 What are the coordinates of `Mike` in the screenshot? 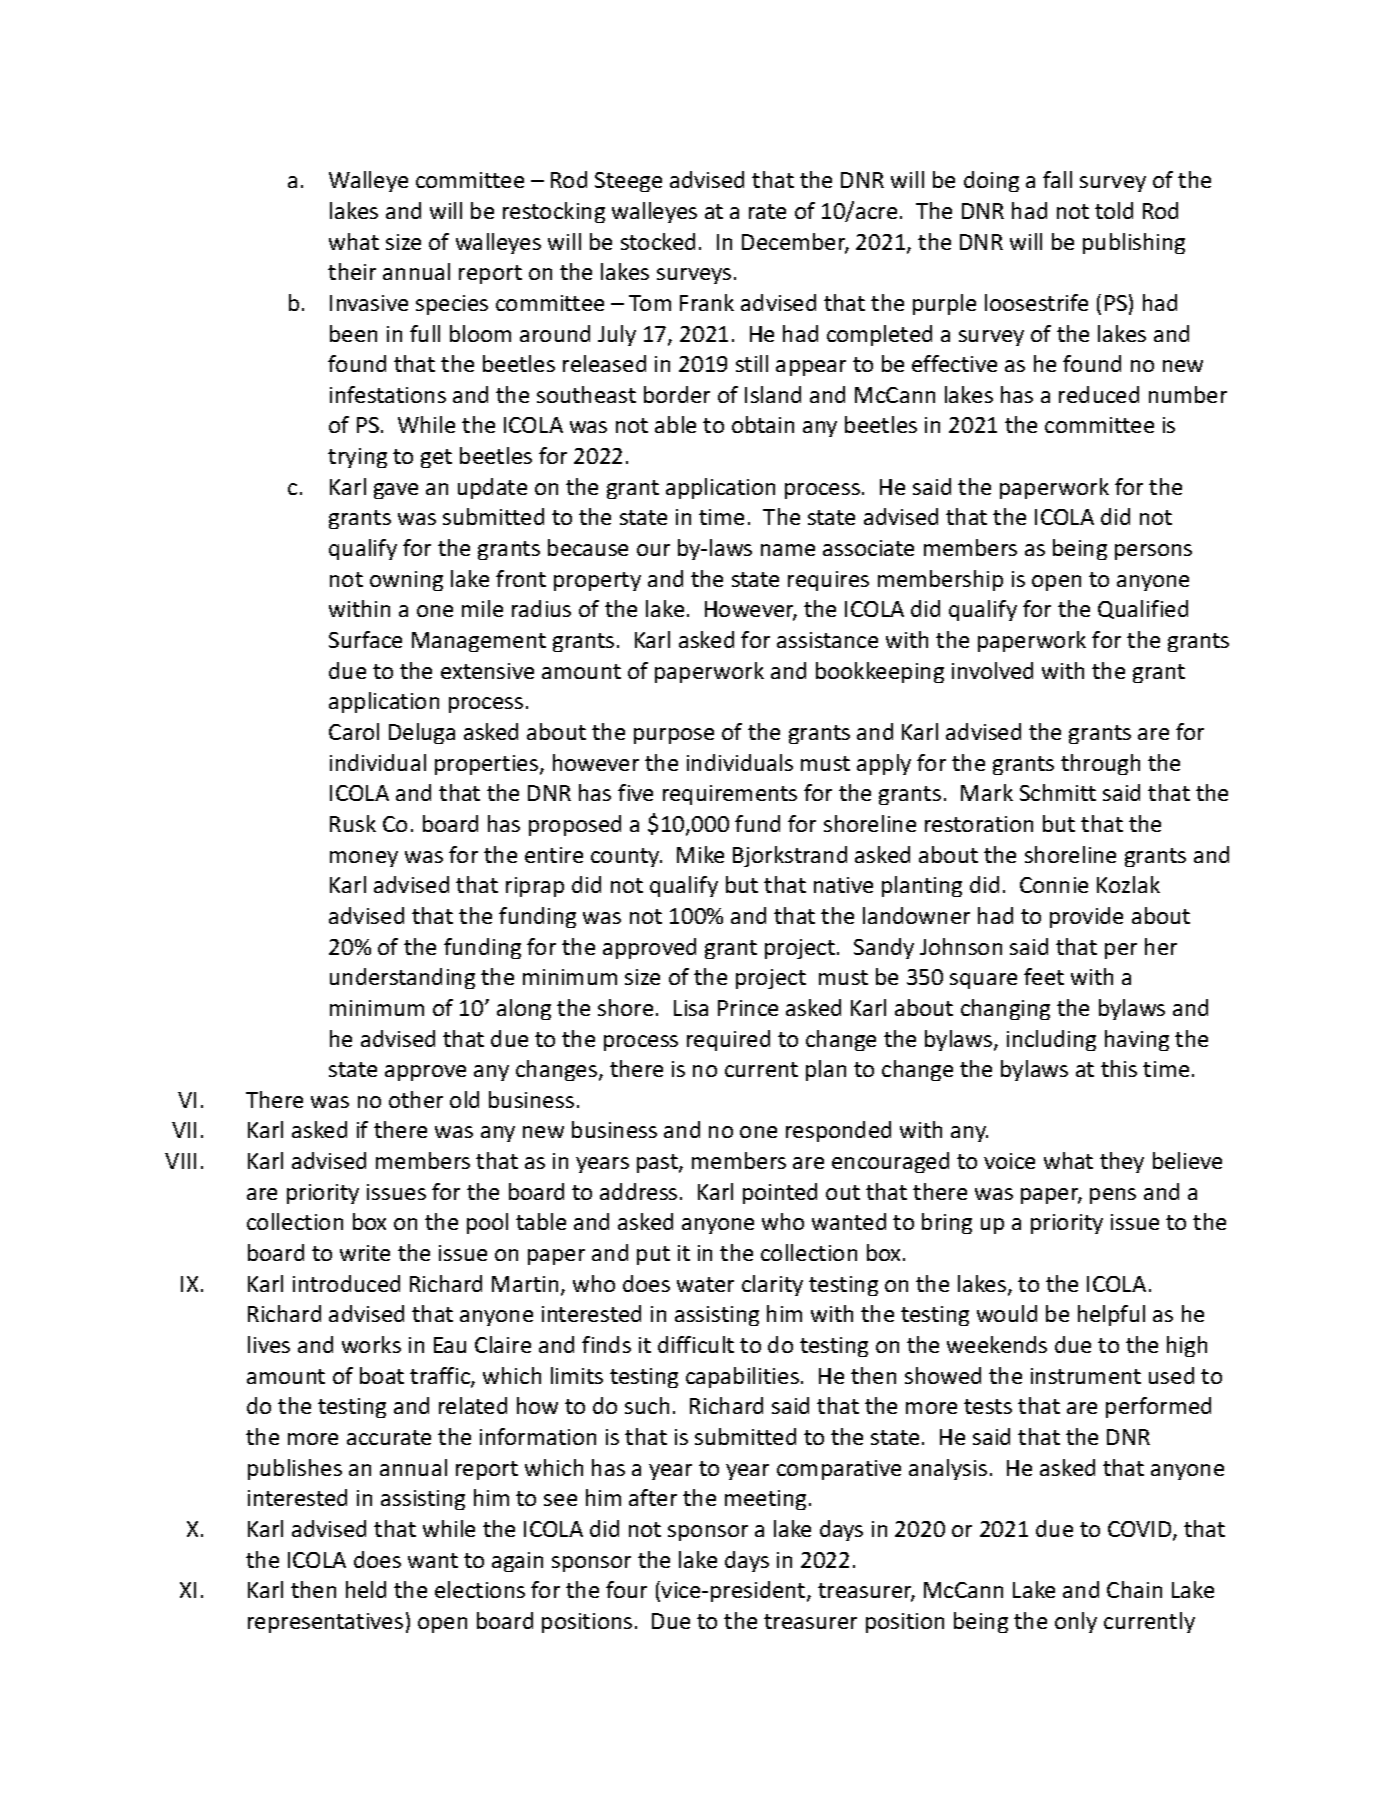 It's located at (700, 854).
